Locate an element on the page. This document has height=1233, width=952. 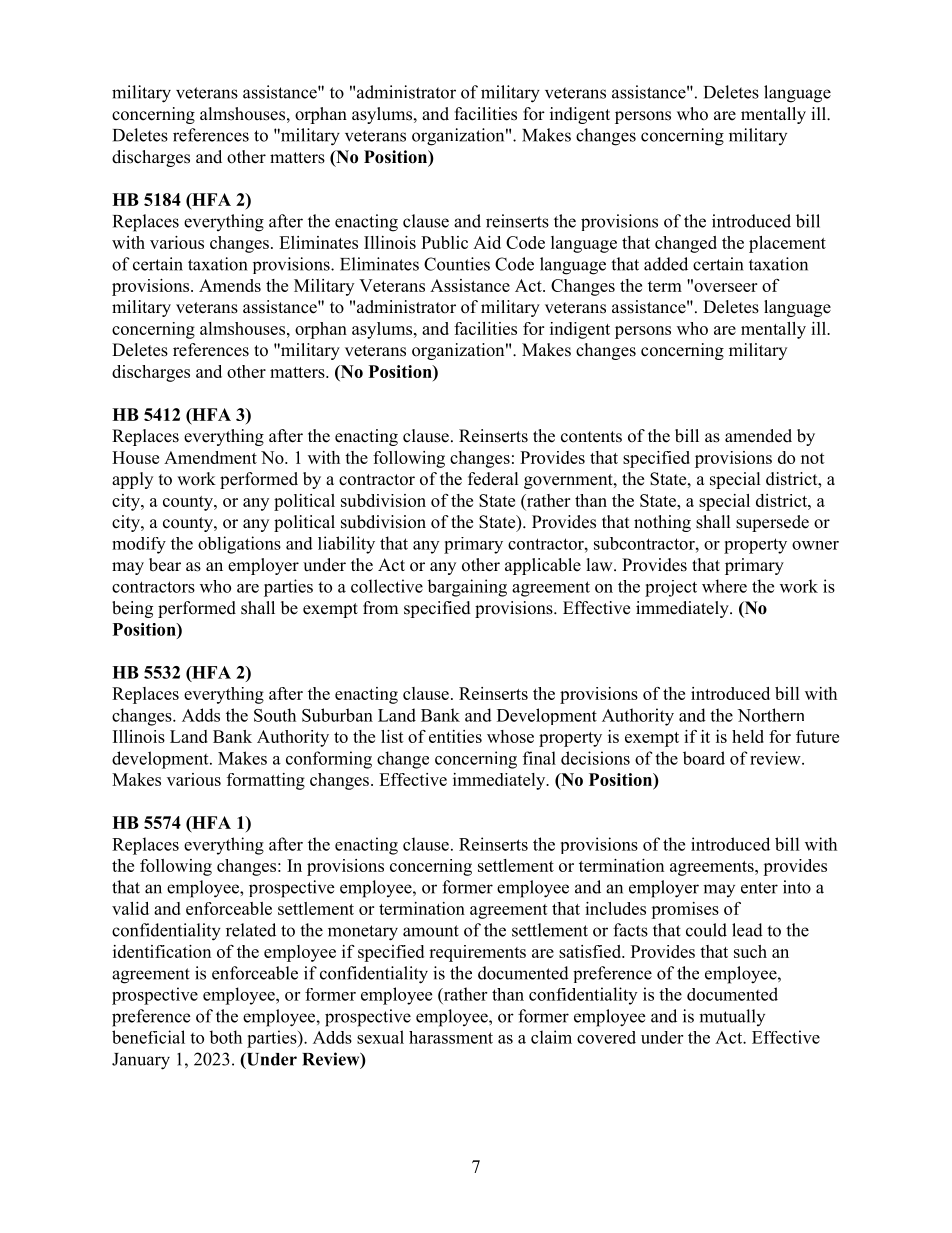
both is located at coordinates (225, 1037).
